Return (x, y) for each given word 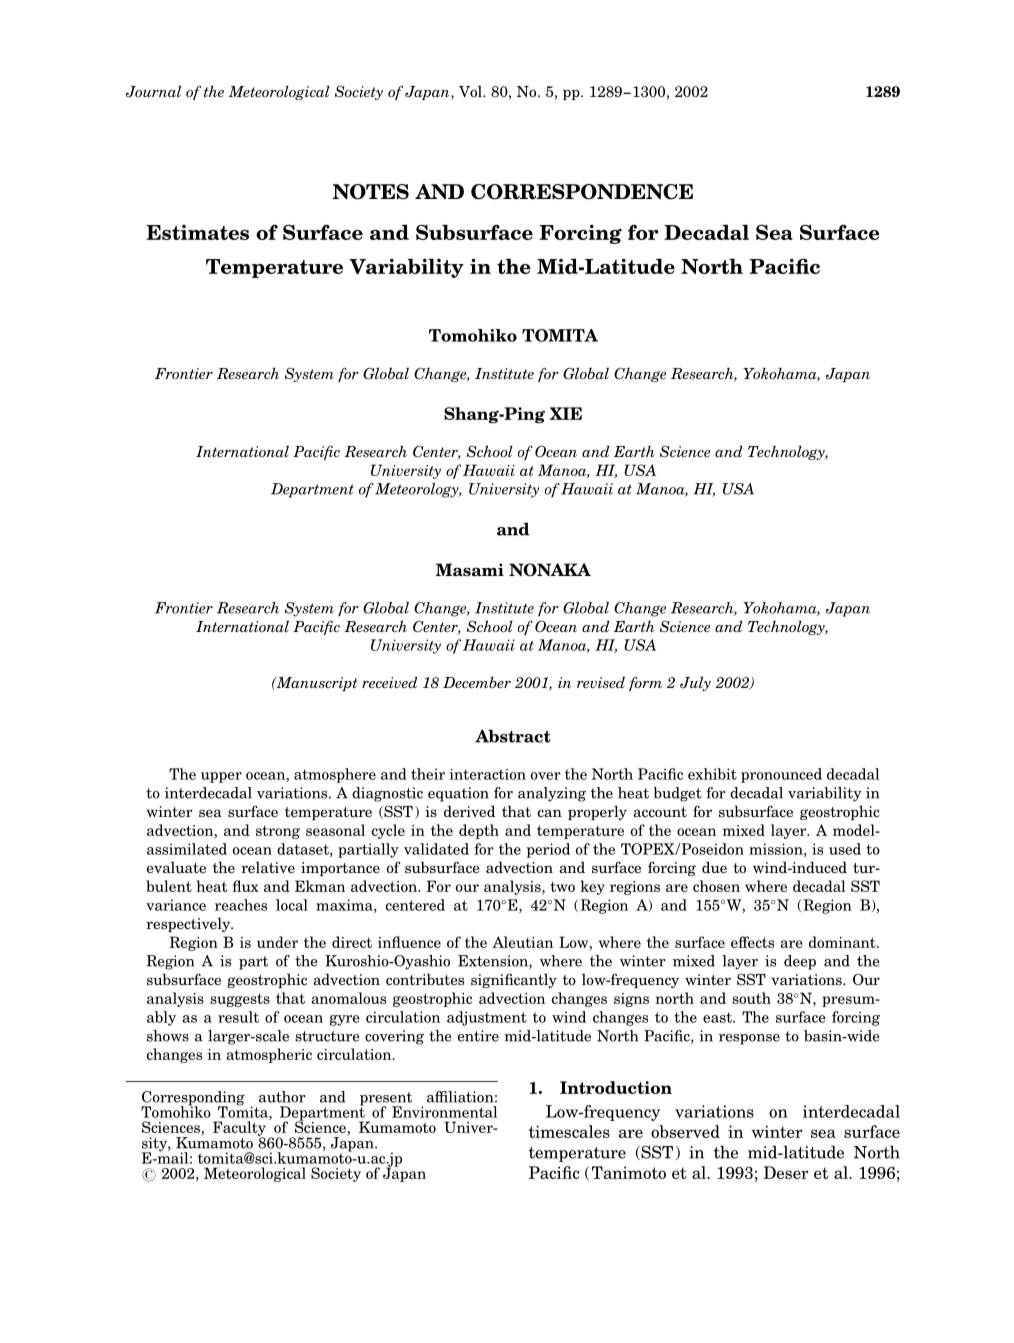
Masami (470, 570)
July (695, 683)
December (477, 682)
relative (268, 867)
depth (479, 831)
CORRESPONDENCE (582, 192)
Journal (153, 91)
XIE (566, 413)
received (389, 682)
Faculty (239, 1129)
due (714, 867)
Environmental (445, 1112)
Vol (471, 91)
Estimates (197, 232)
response (749, 1039)
